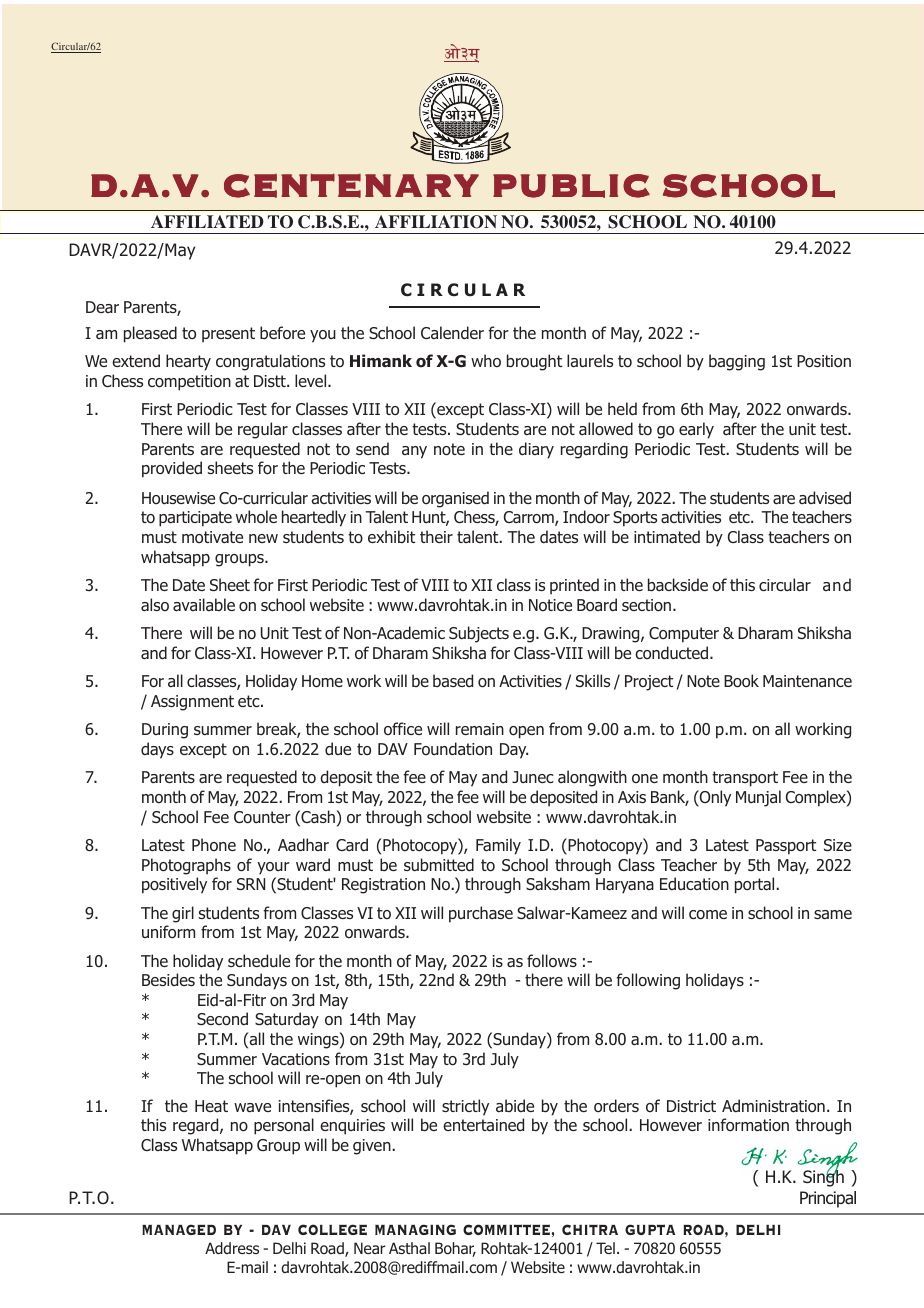 The image size is (924, 1308). I want to click on motivate, so click(212, 537).
